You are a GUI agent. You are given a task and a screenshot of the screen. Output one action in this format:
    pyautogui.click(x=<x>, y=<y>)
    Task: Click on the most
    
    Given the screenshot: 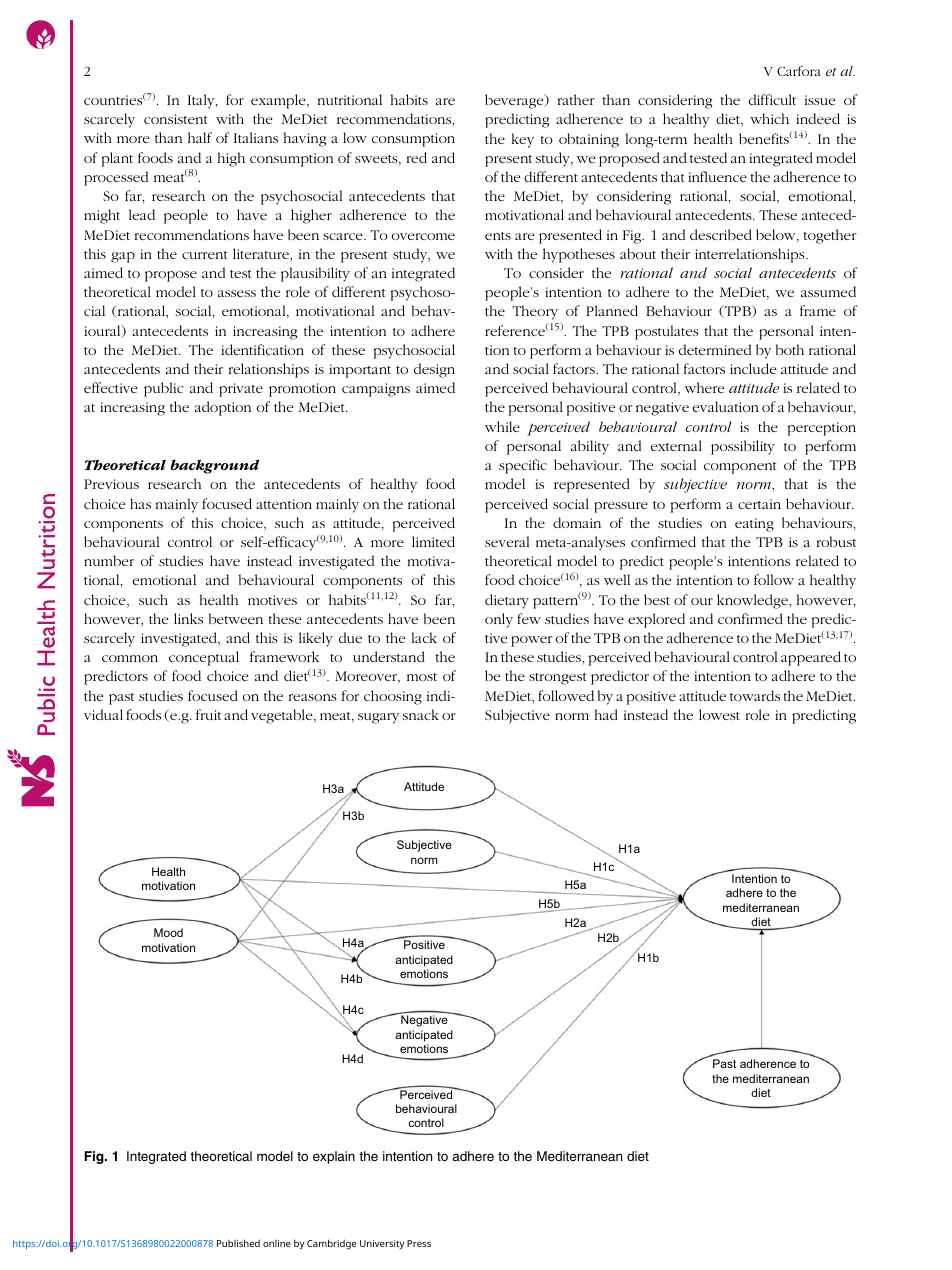 What is the action you would take?
    pyautogui.click(x=422, y=677)
